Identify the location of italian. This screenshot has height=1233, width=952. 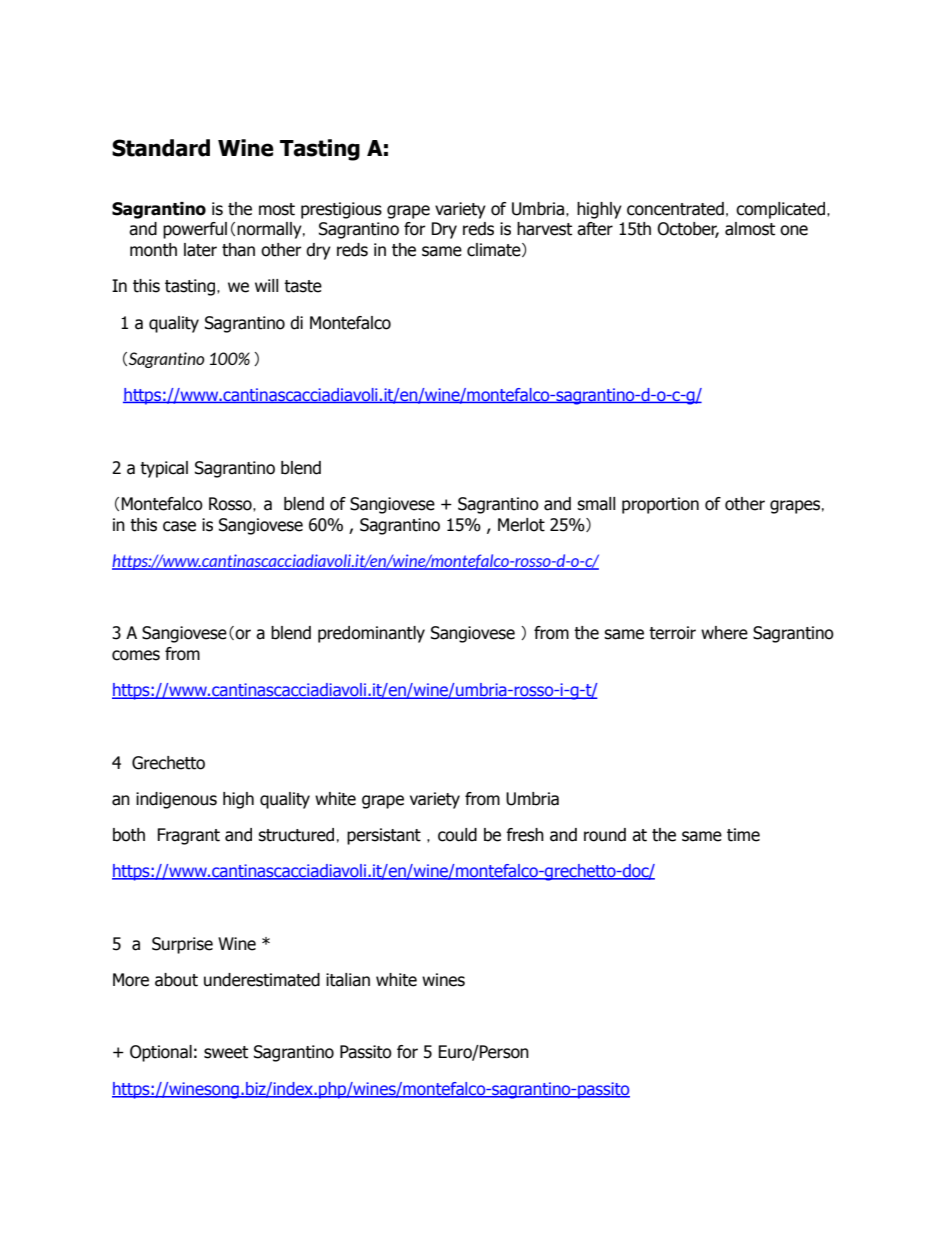
(348, 980).
